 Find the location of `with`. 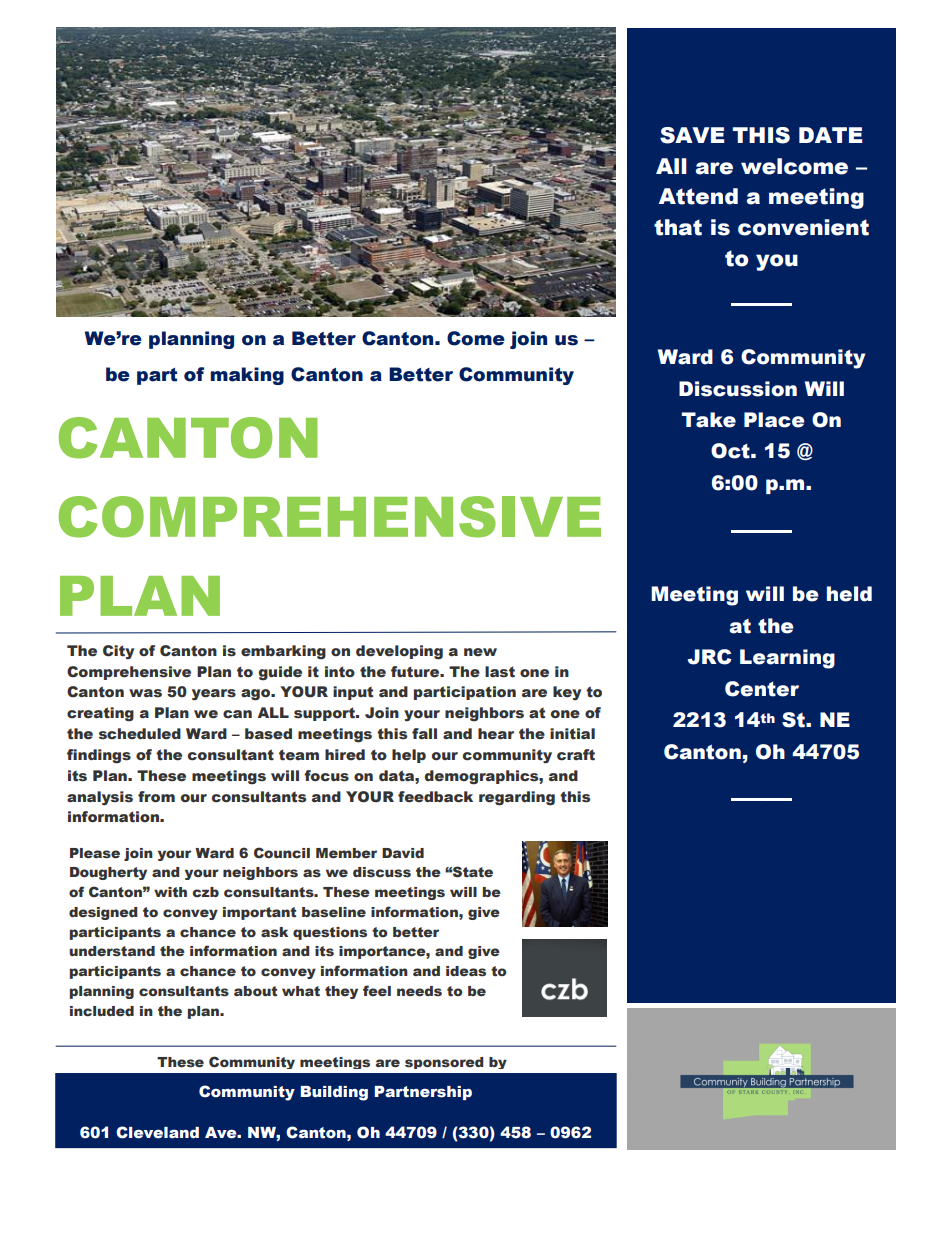

with is located at coordinates (170, 892).
